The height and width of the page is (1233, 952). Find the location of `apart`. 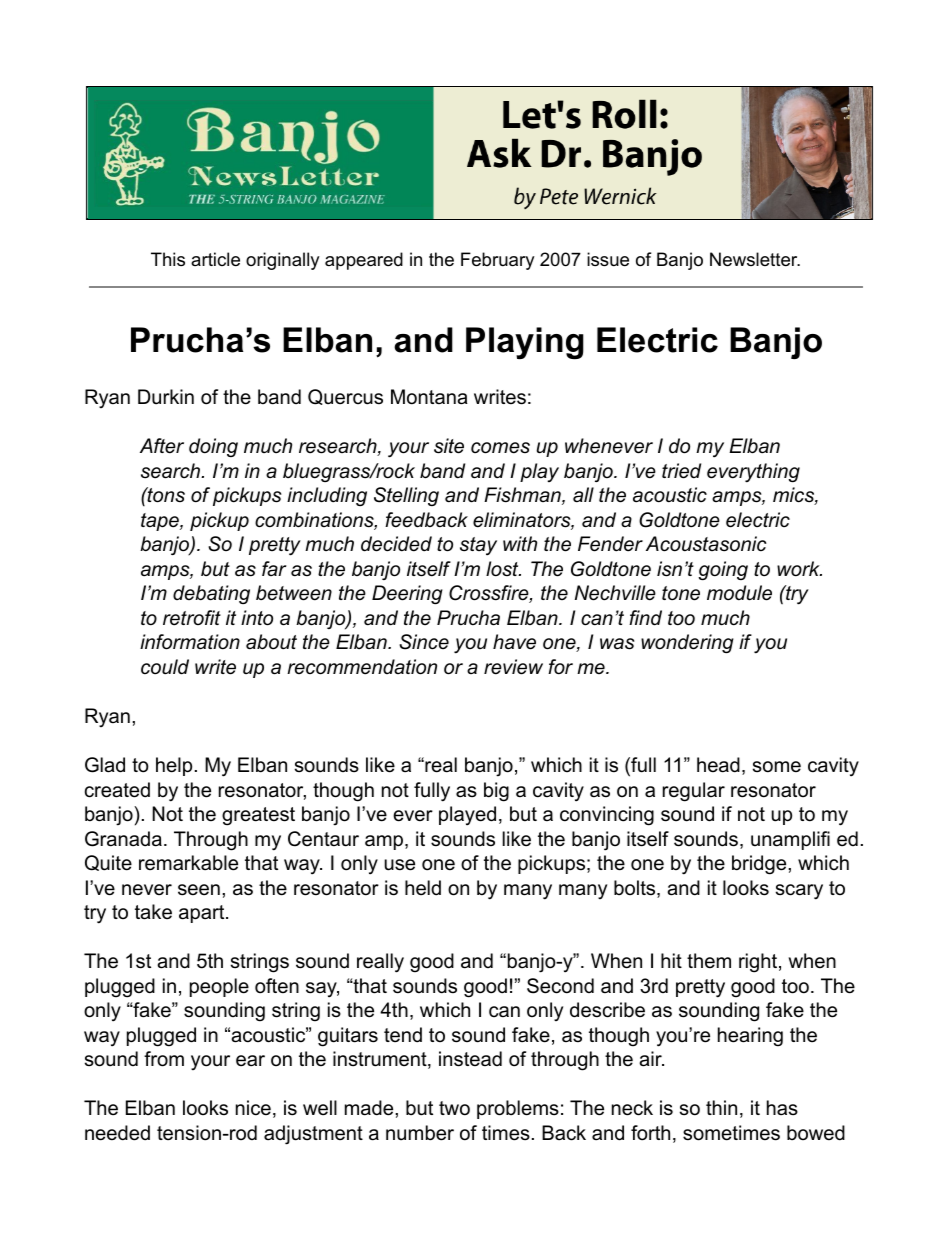

apart is located at coordinates (203, 914).
